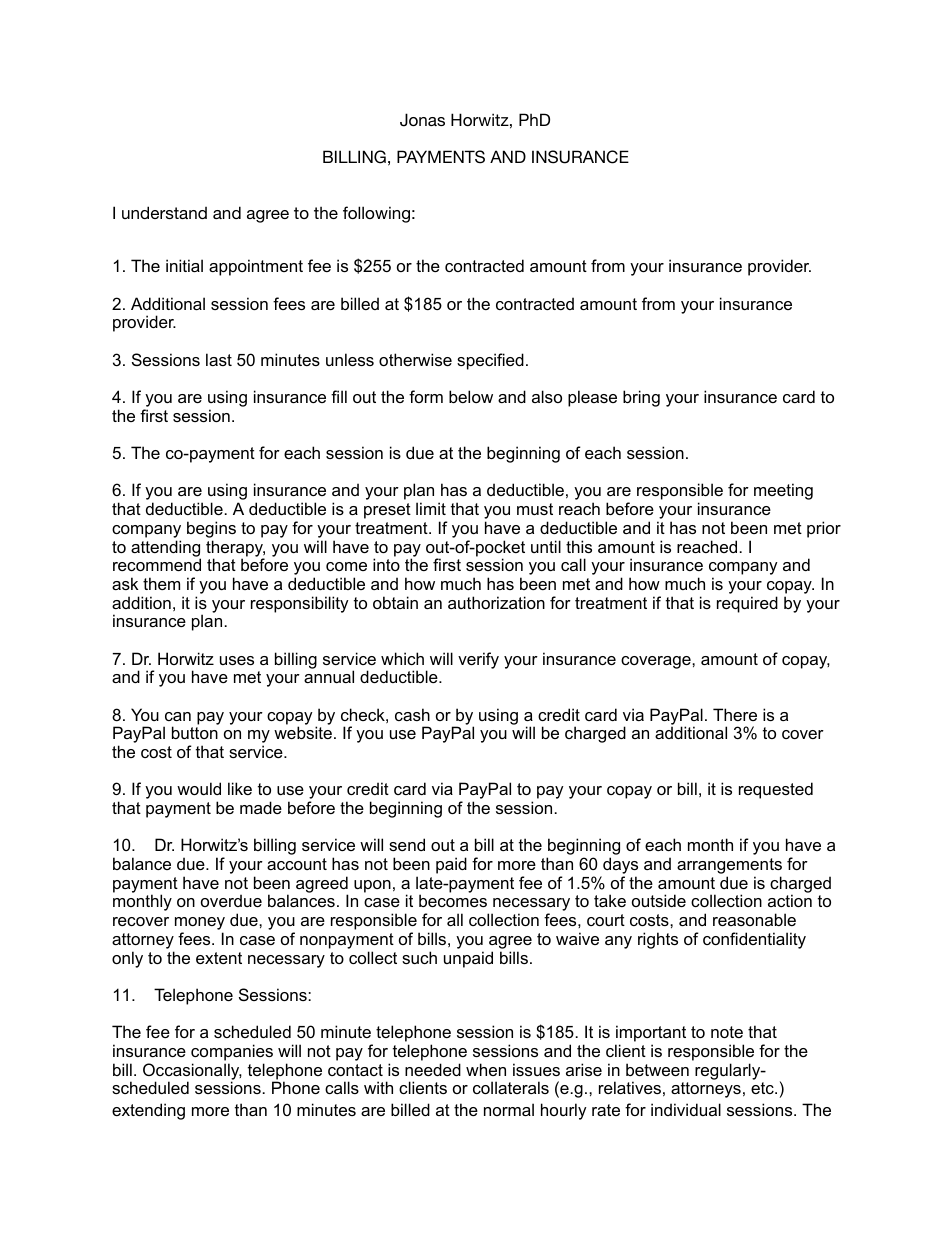 The image size is (952, 1233). Describe the element at coordinates (219, 359) in the image. I see `last` at that location.
